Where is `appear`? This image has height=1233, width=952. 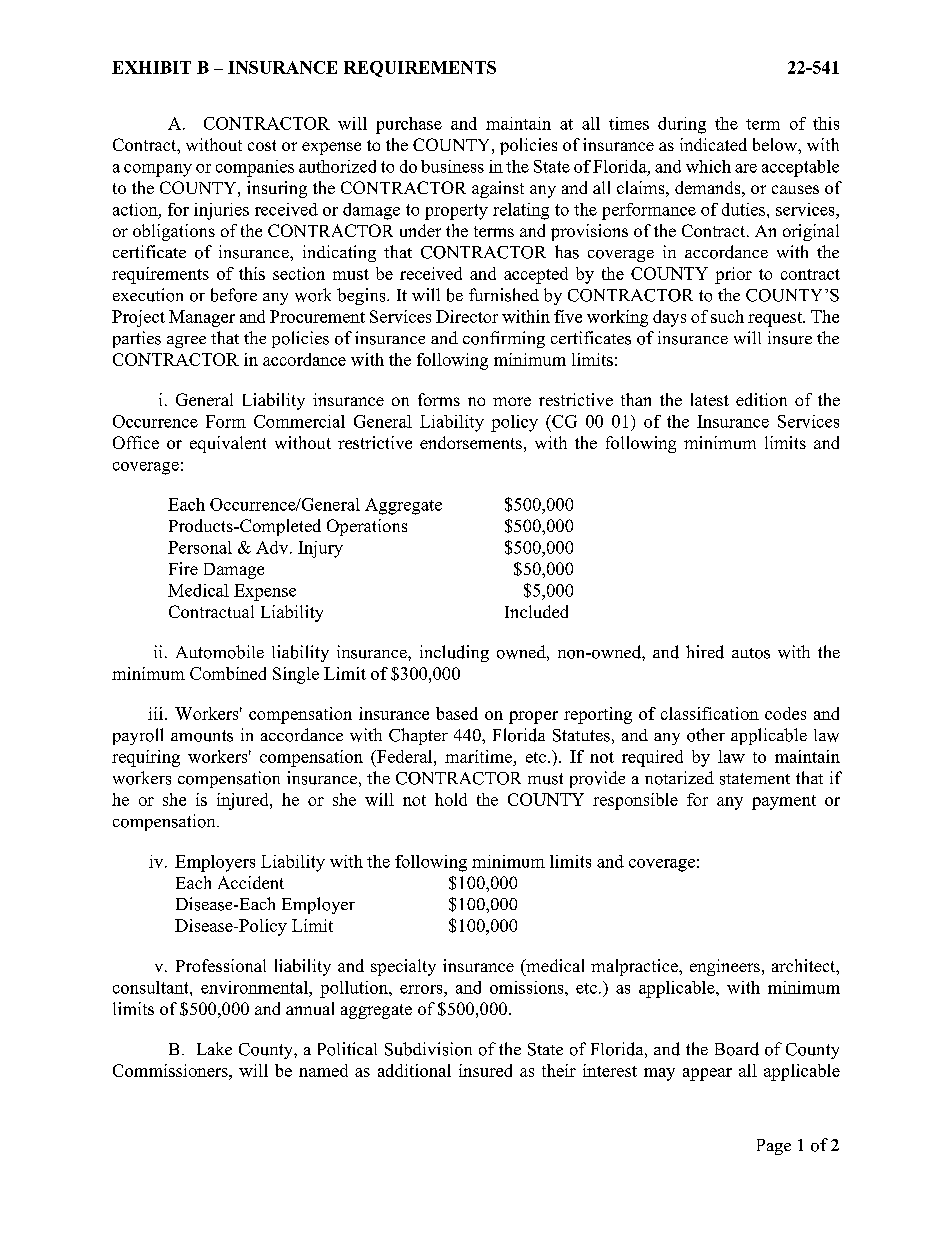
appear is located at coordinates (707, 1074).
